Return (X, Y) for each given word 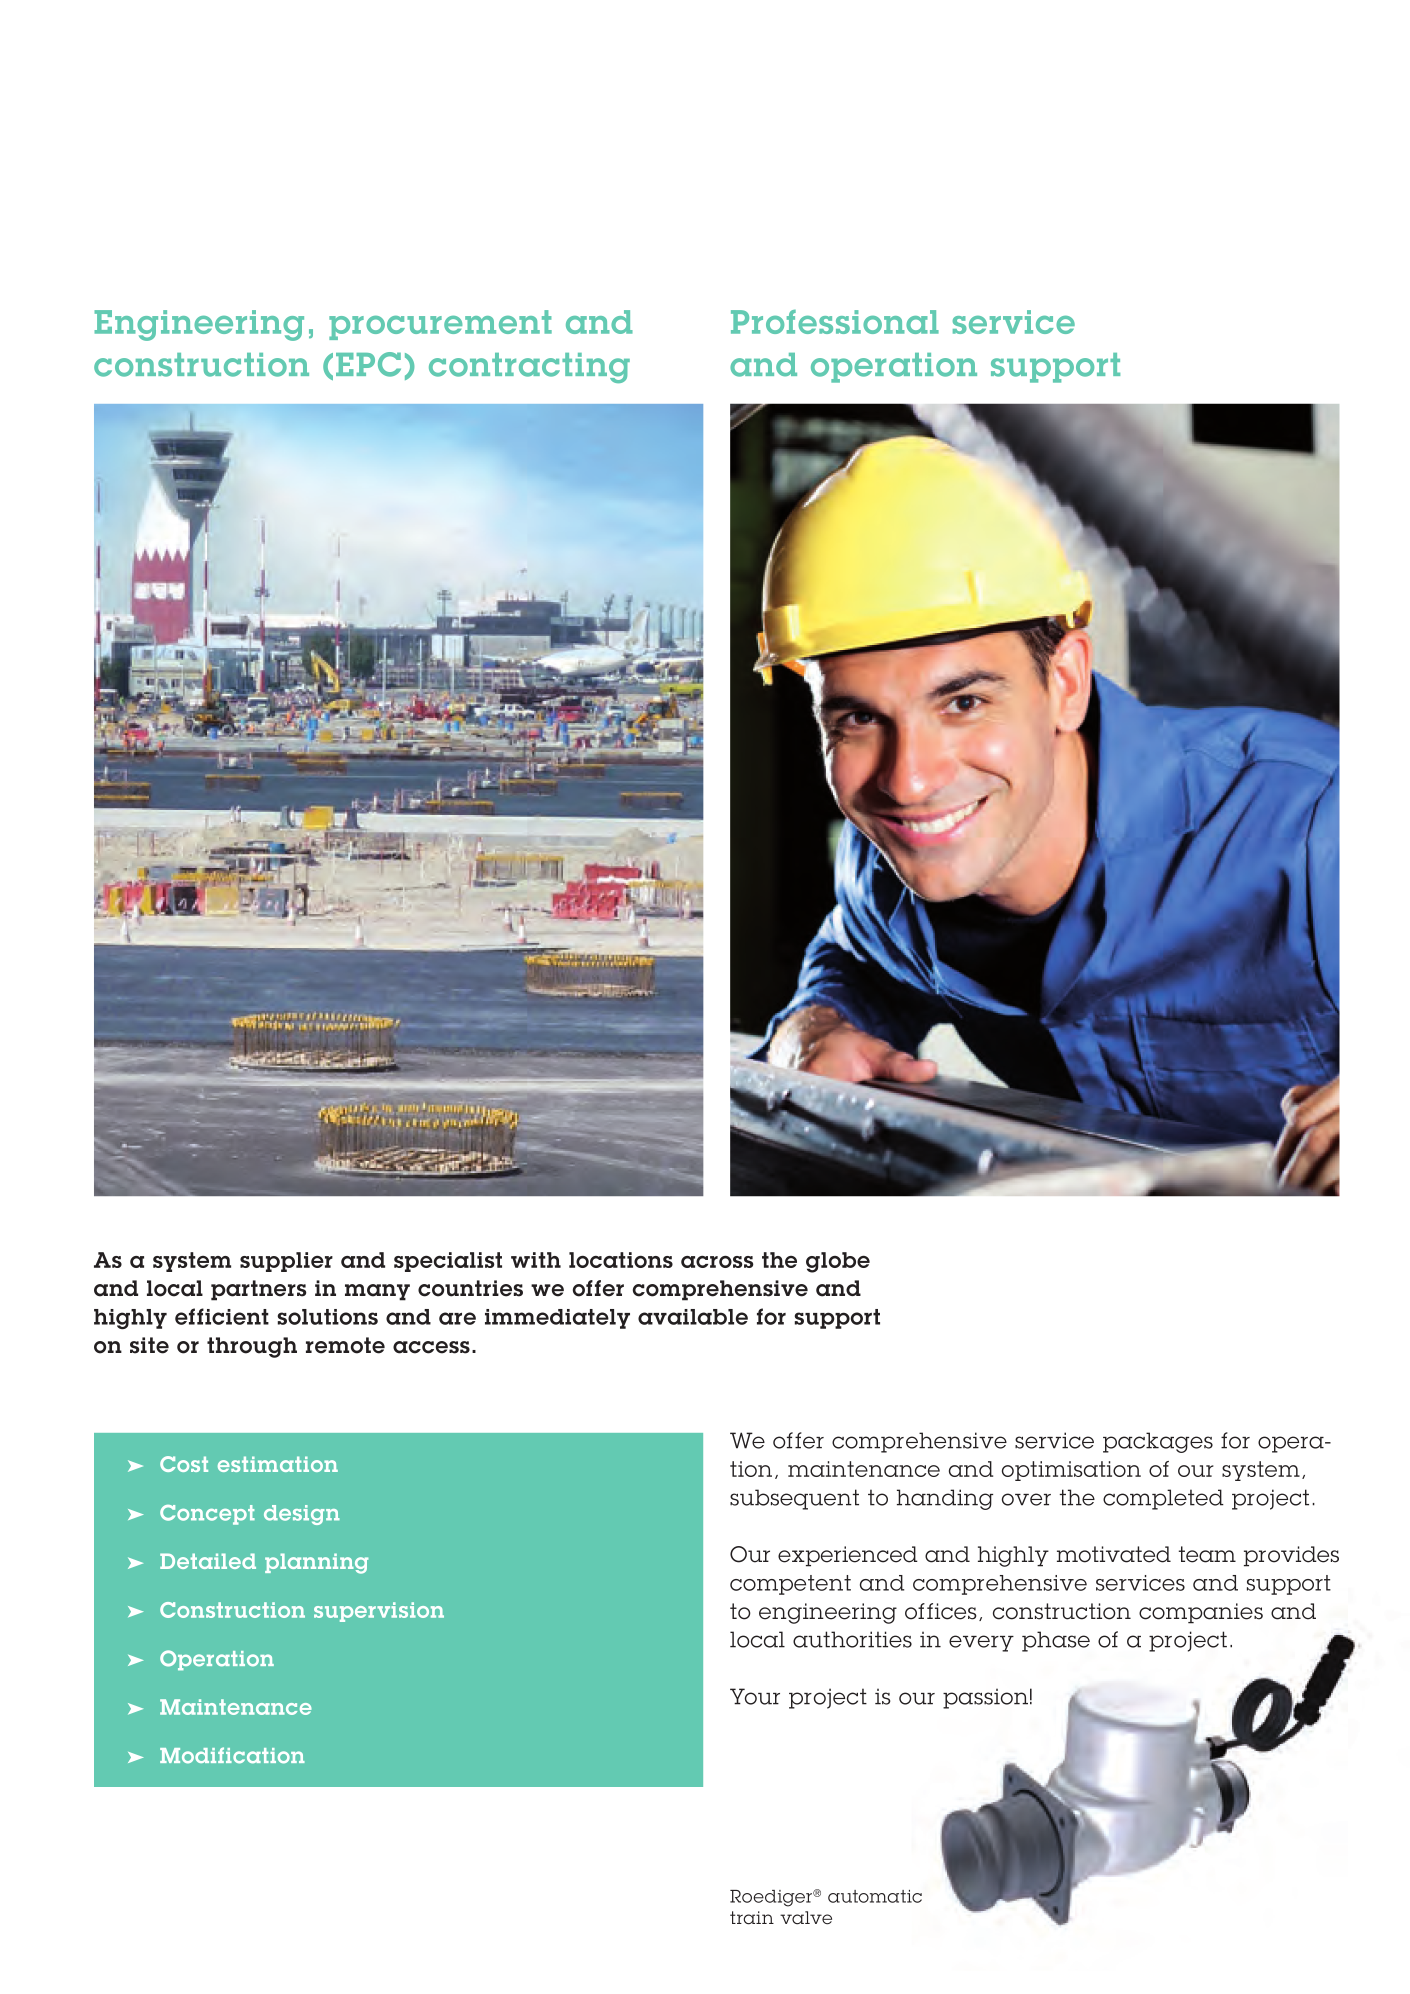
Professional (835, 322)
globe (838, 1262)
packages (1158, 1442)
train (752, 1918)
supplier (286, 1262)
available (693, 1317)
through (252, 1347)
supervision (379, 1612)
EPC (368, 364)
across (717, 1262)
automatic (875, 1896)
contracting (529, 368)
